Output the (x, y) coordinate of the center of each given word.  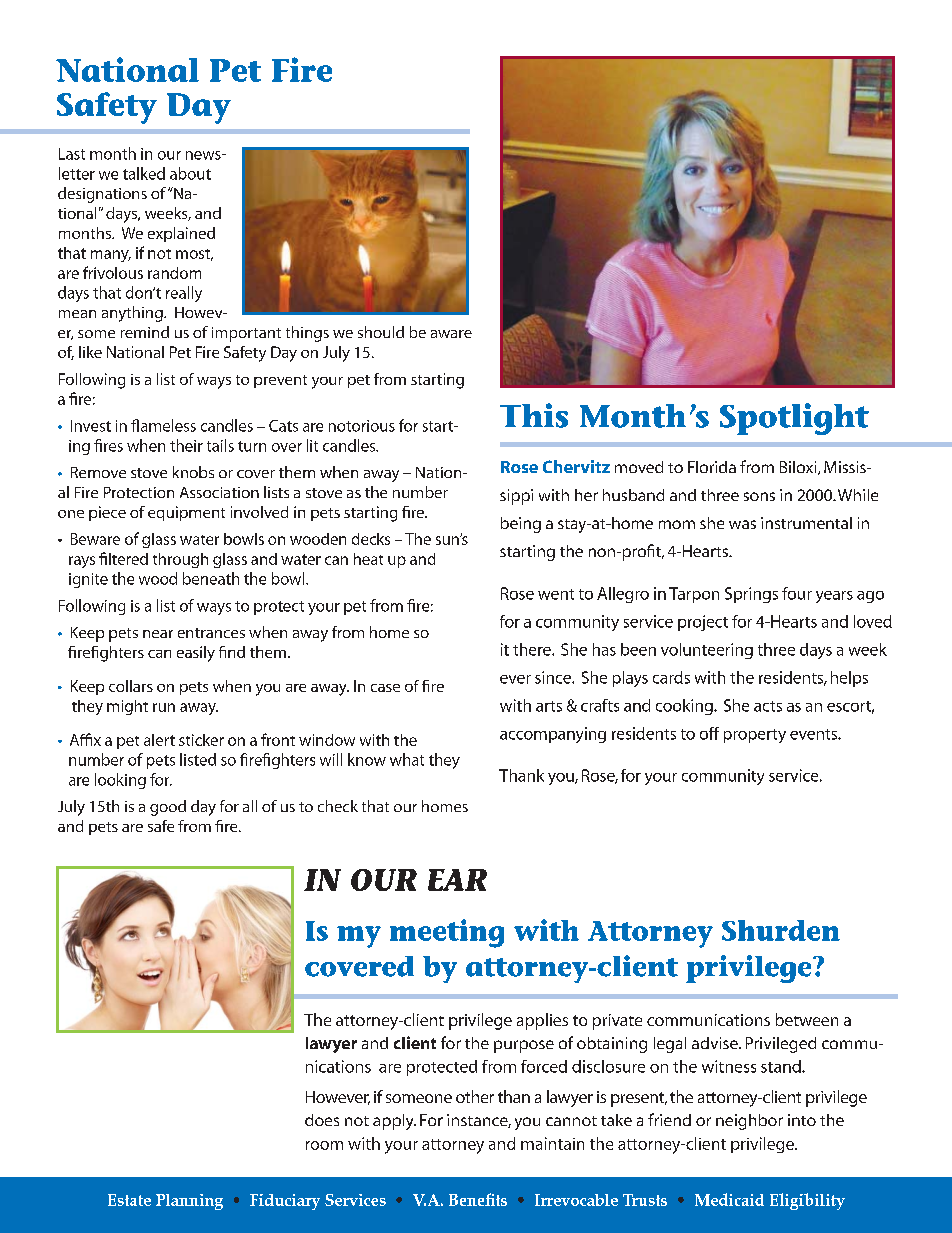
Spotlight (794, 419)
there (533, 649)
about (190, 173)
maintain (552, 1143)
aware (451, 334)
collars (131, 686)
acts (768, 706)
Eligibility (807, 1201)
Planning (189, 1202)
